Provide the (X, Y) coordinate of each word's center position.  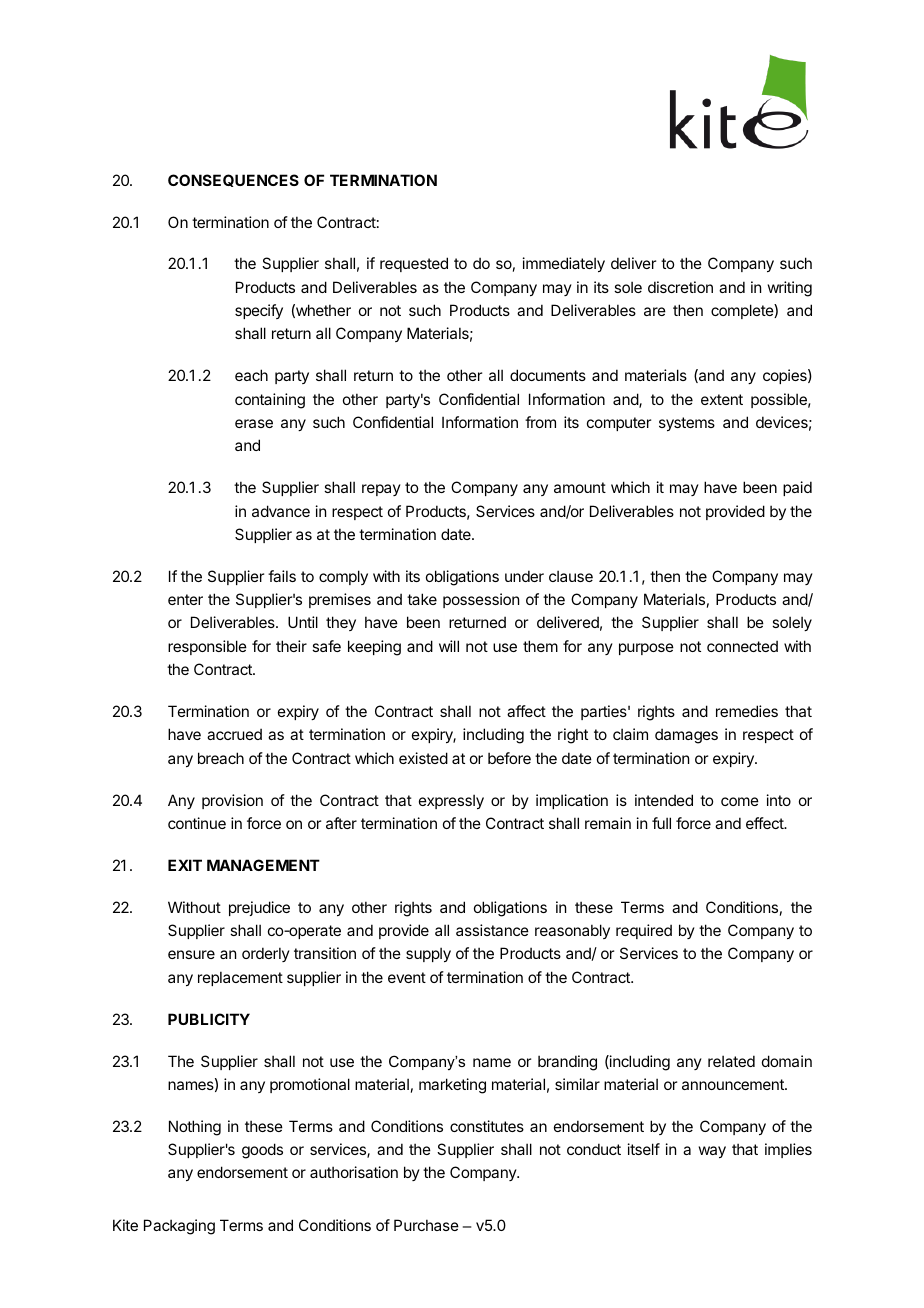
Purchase (426, 1225)
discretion (680, 287)
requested (414, 264)
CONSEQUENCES (233, 180)
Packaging (179, 1227)
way (712, 1152)
